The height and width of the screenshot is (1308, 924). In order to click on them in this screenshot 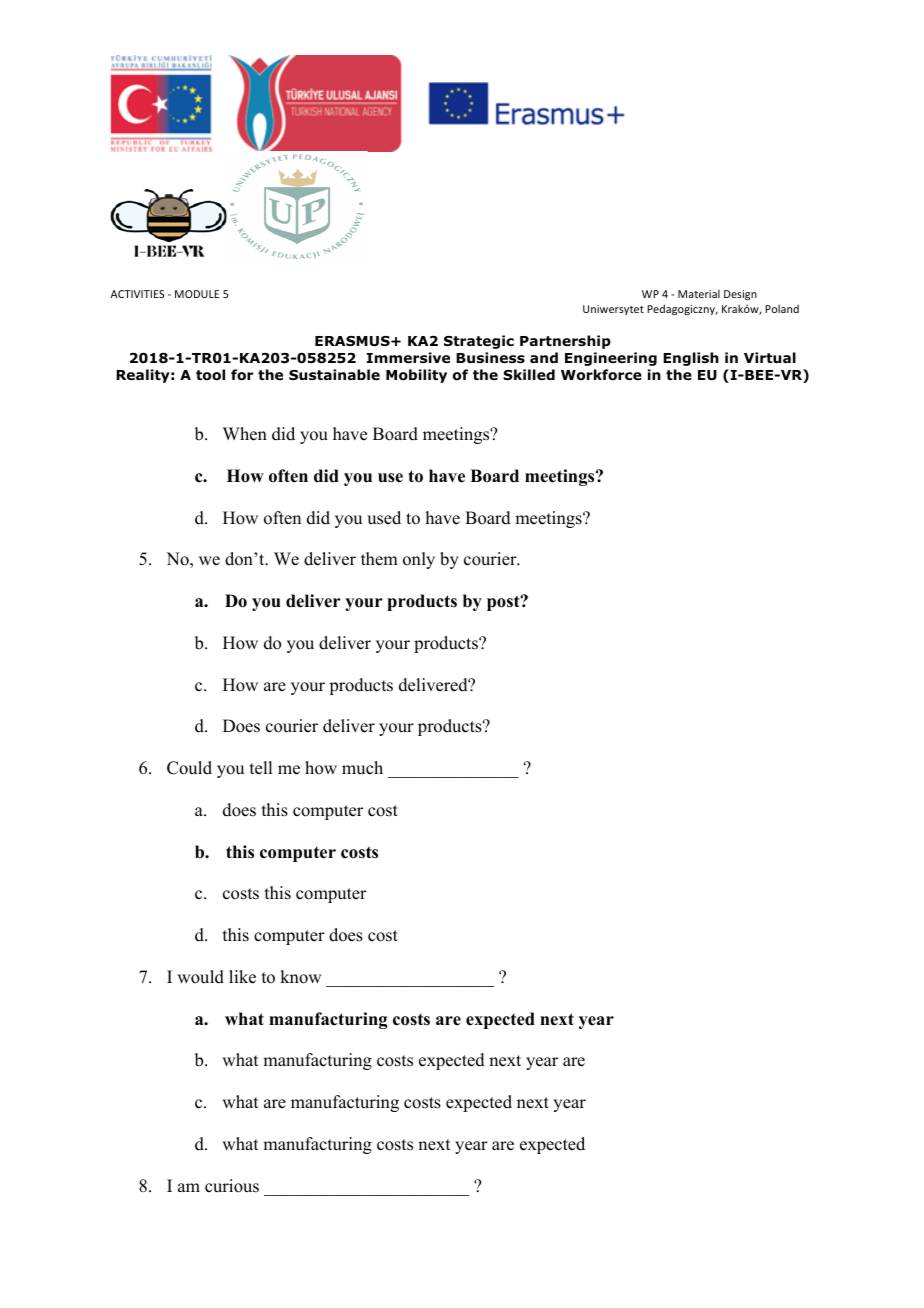, I will do `click(379, 559)`.
